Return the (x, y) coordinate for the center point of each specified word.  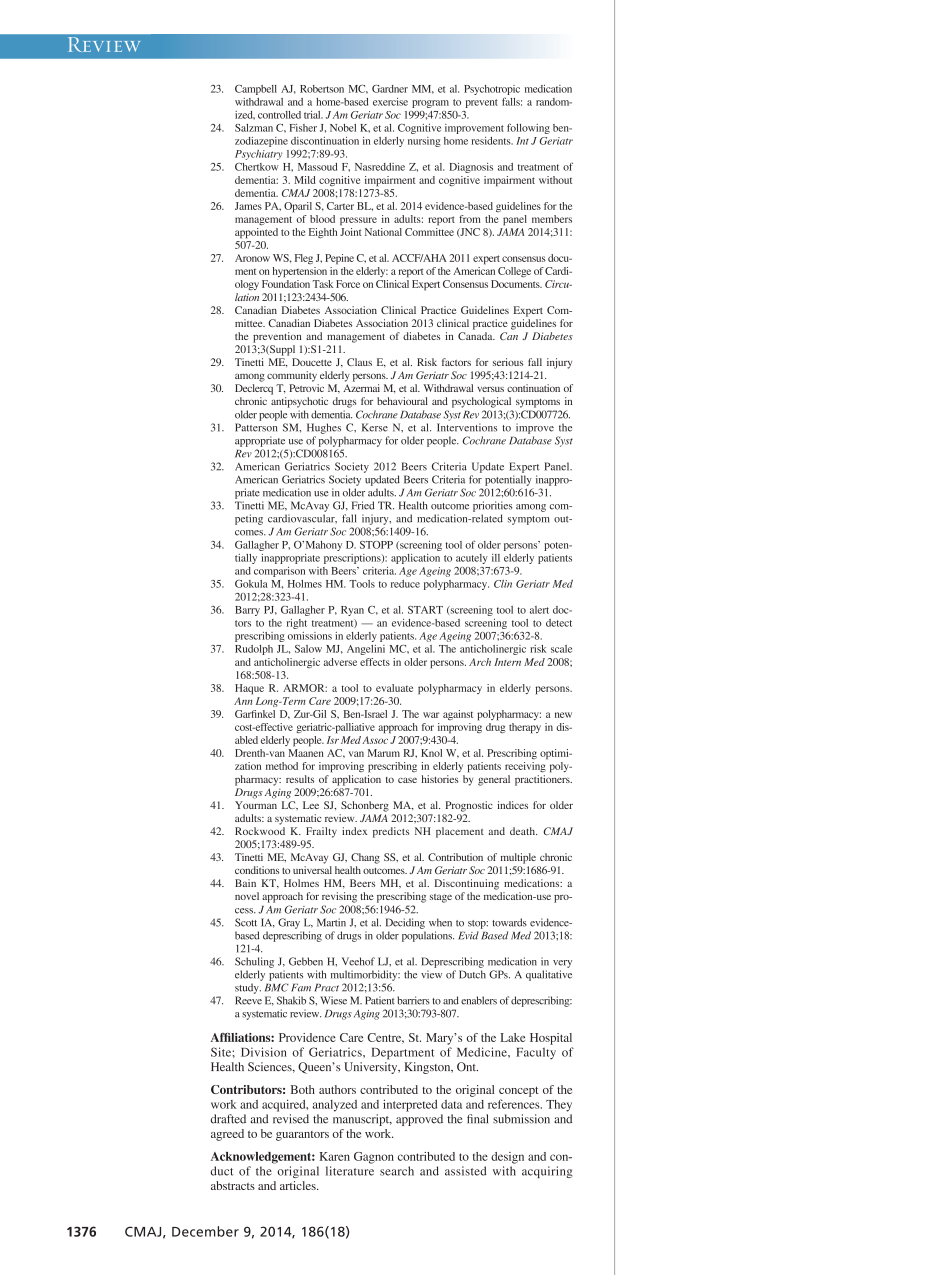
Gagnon (374, 1158)
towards (509, 922)
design (507, 1158)
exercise (390, 102)
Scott (246, 922)
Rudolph (254, 650)
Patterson (256, 427)
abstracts (233, 1185)
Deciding (405, 923)
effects (375, 662)
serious (508, 362)
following (528, 128)
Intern (507, 662)
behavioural (402, 401)
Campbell (256, 90)
